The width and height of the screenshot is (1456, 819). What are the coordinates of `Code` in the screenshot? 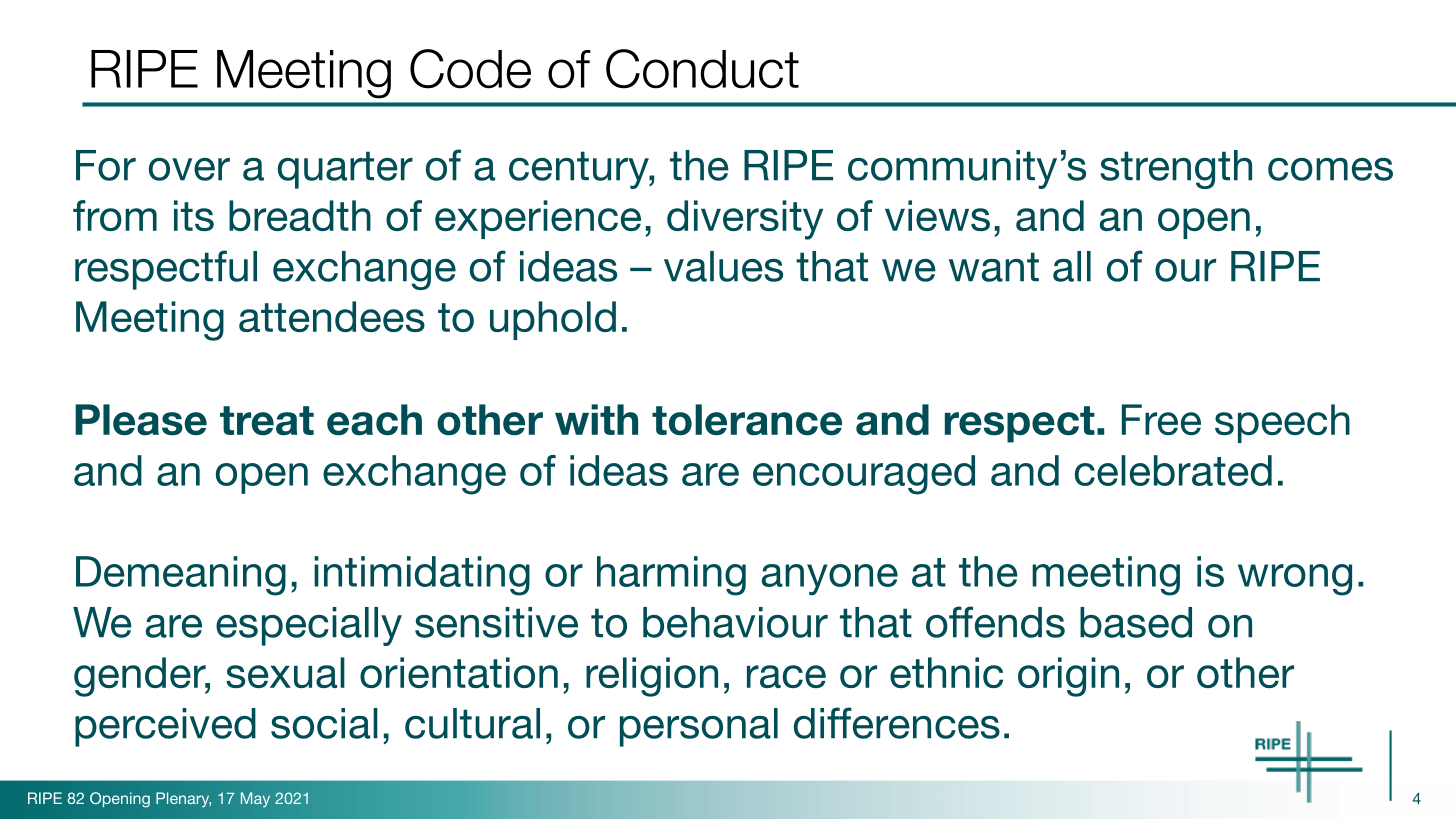 It's located at (470, 69).
